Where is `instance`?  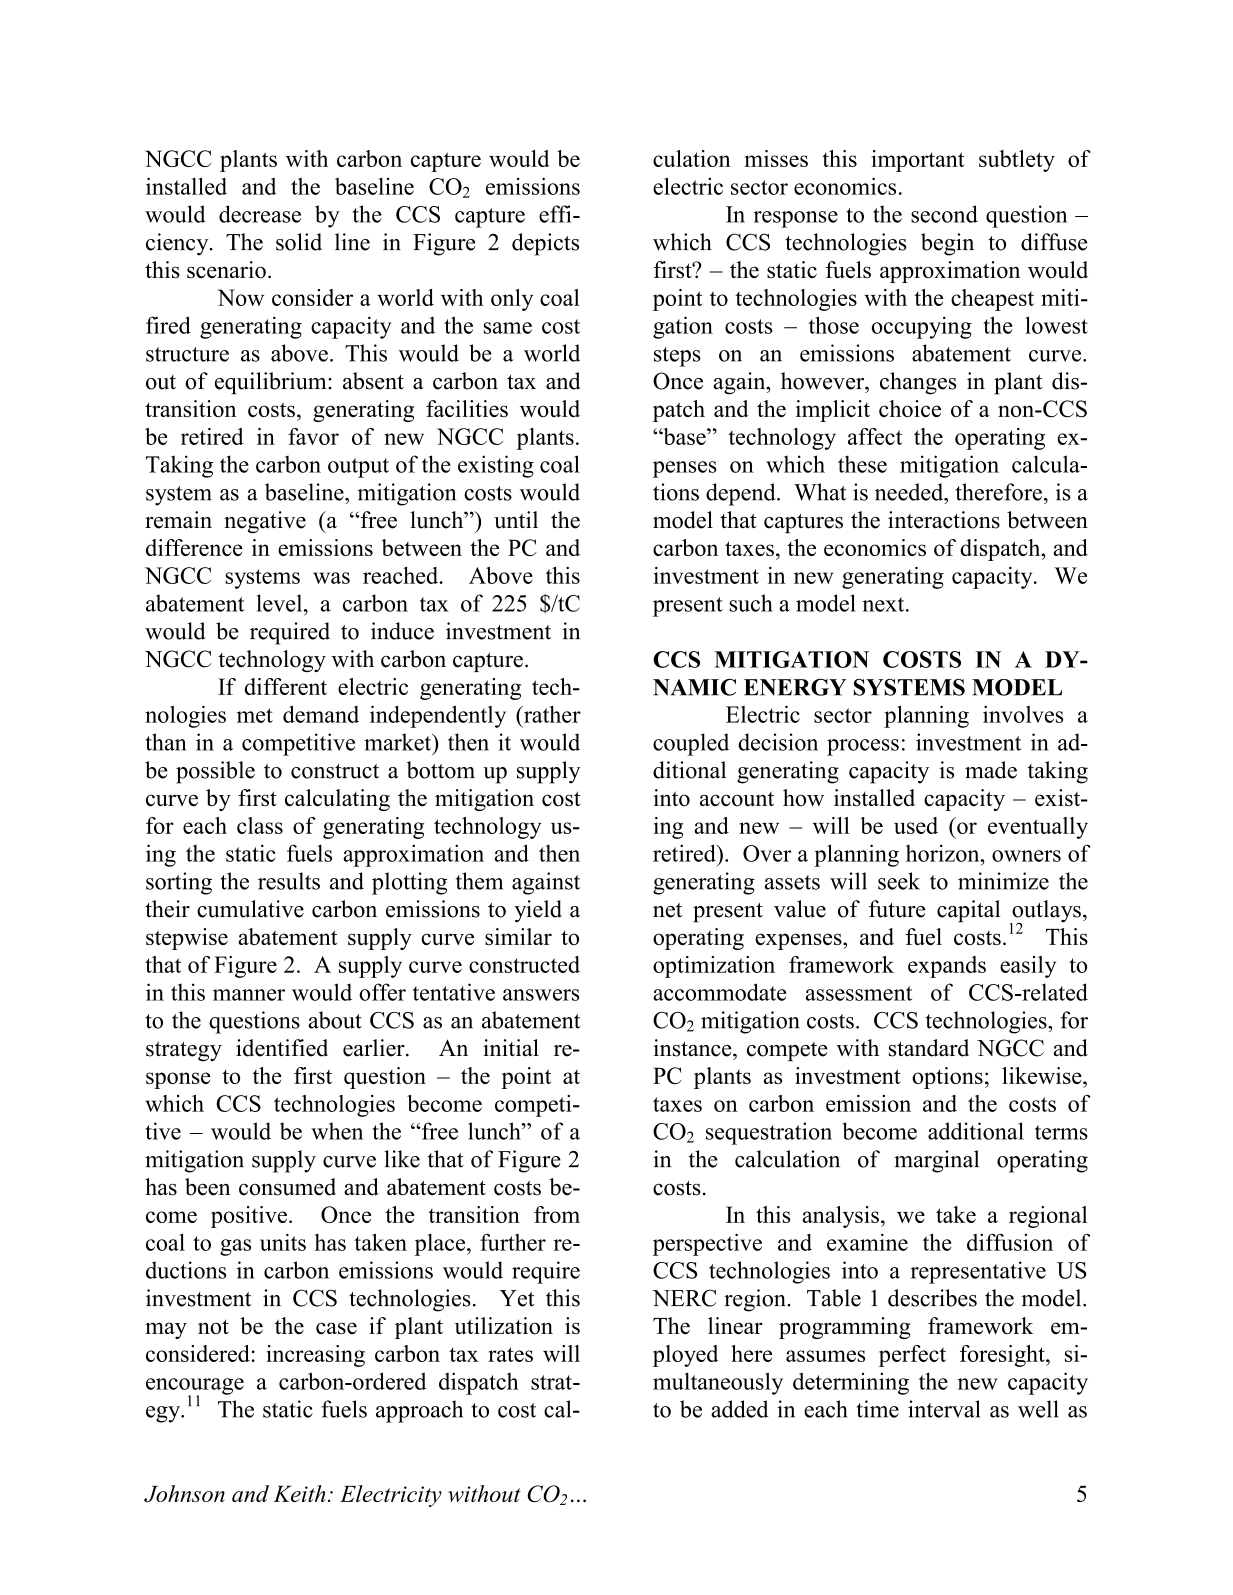 instance is located at coordinates (693, 1048).
